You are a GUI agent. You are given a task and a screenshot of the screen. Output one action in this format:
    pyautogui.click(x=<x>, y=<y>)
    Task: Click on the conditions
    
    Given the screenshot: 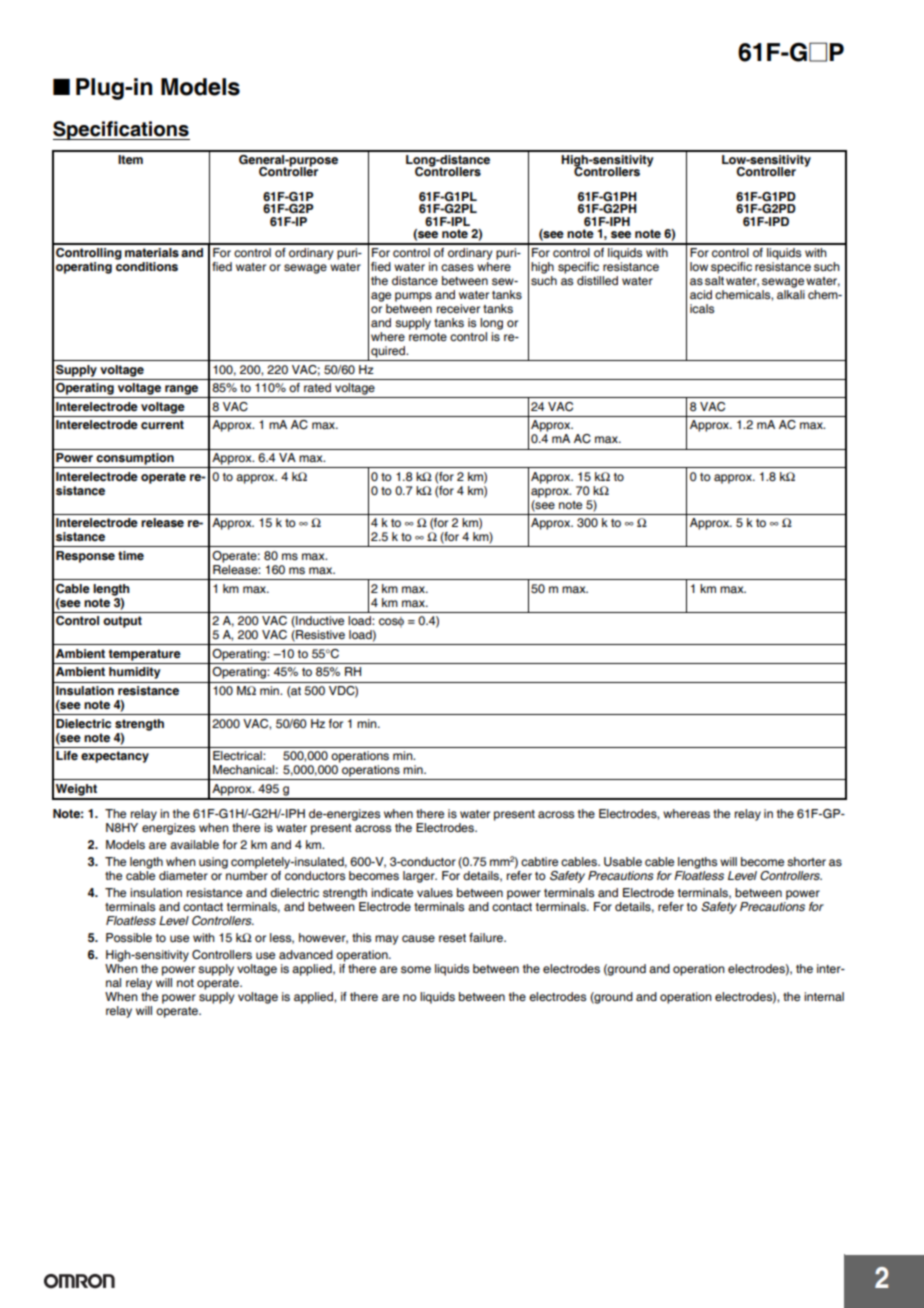 What is the action you would take?
    pyautogui.click(x=147, y=266)
